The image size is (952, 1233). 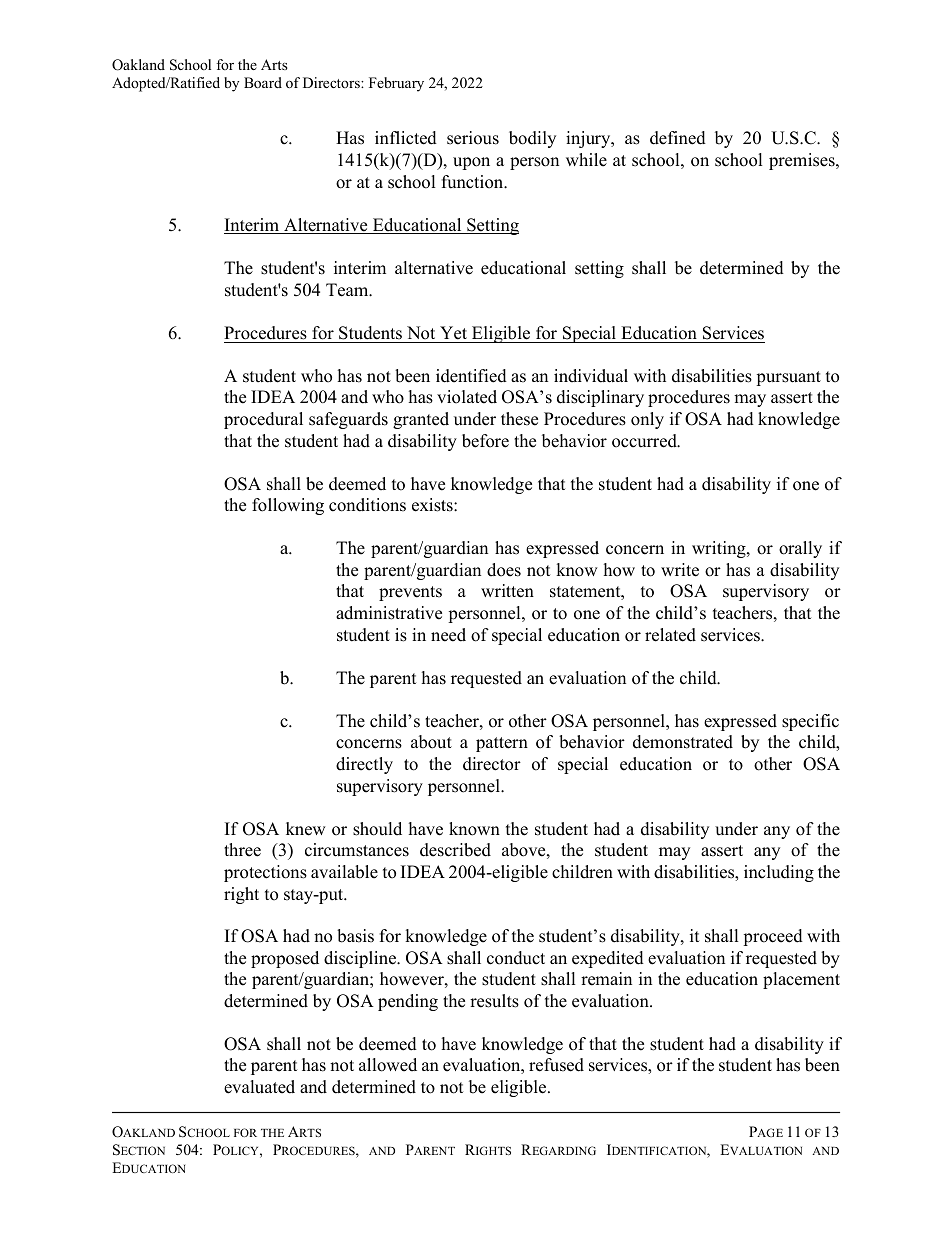 I want to click on refused, so click(x=556, y=1065).
